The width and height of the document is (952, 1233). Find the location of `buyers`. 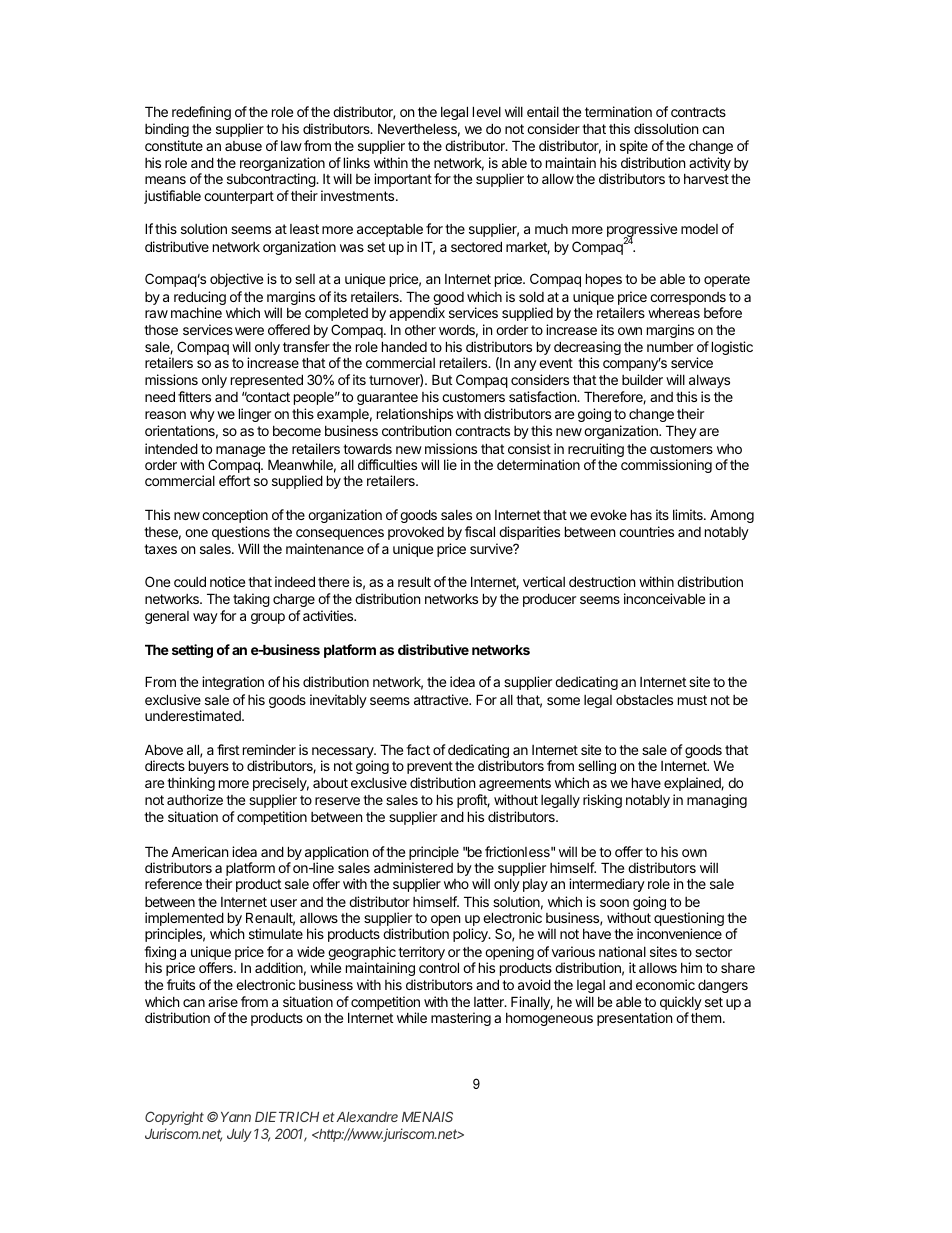

buyers is located at coordinates (209, 767).
